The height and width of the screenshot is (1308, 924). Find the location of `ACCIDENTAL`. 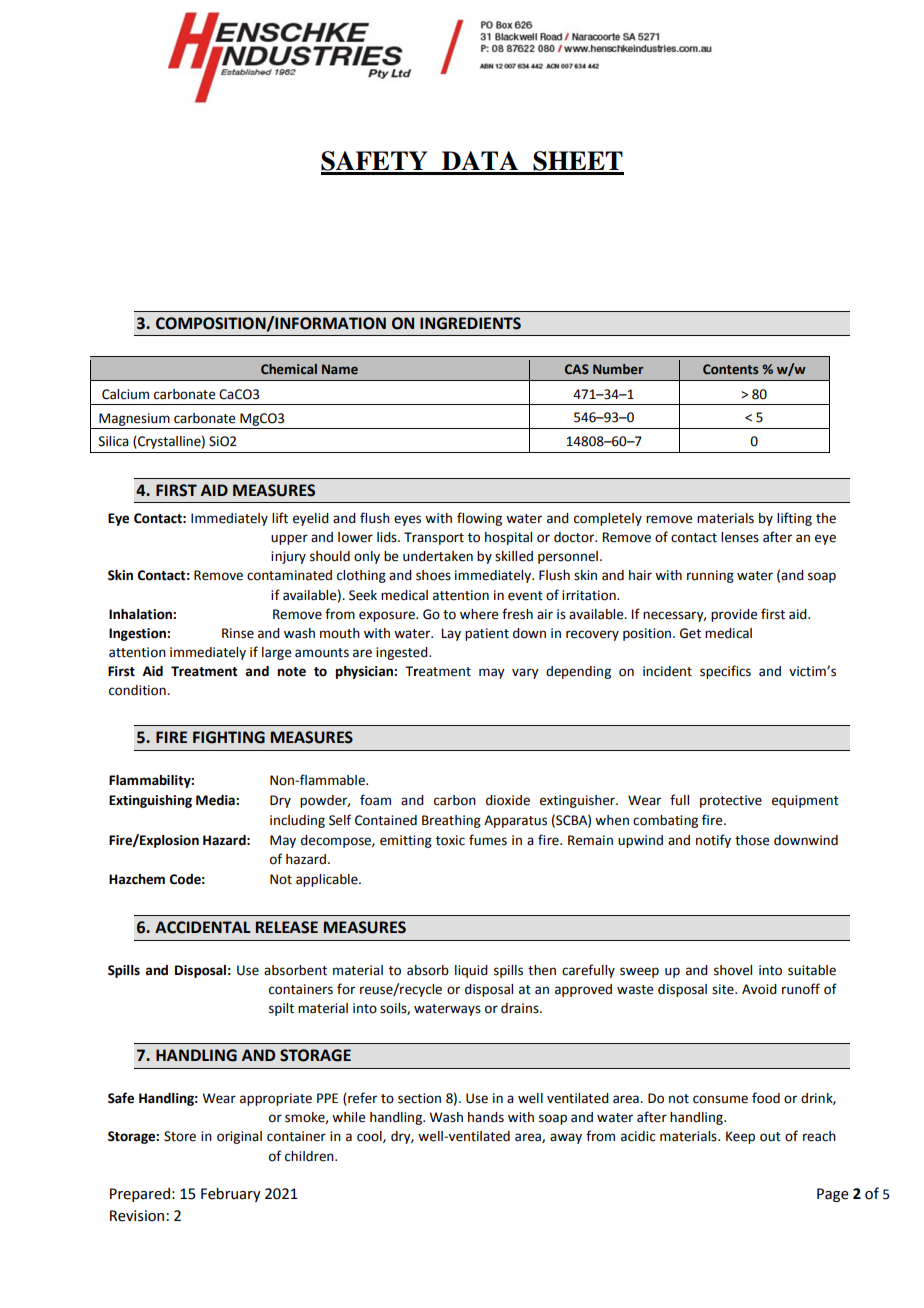

ACCIDENTAL is located at coordinates (203, 927).
